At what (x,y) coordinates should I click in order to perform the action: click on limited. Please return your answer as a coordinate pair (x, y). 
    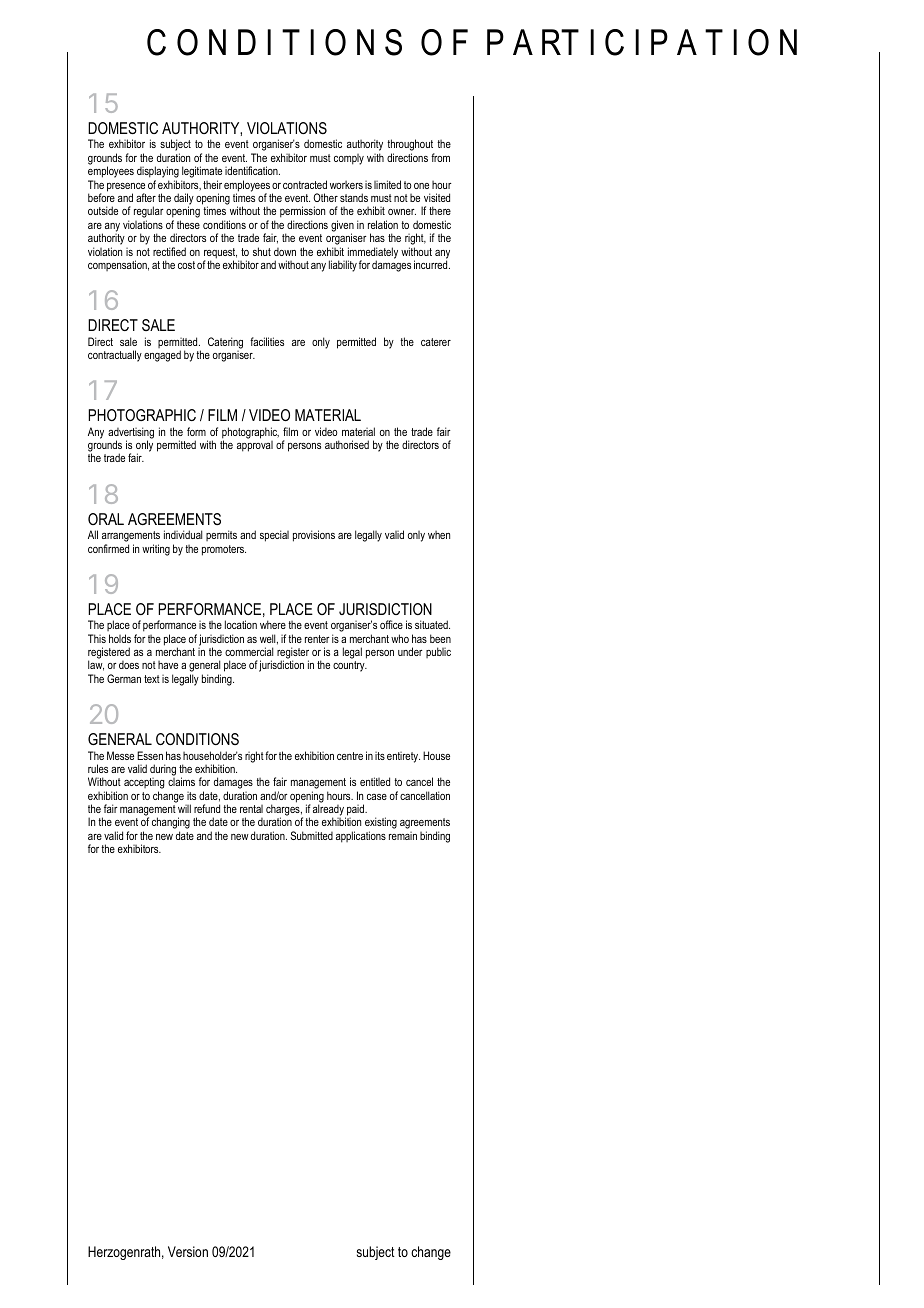
    Looking at the image, I should click on (387, 184).
